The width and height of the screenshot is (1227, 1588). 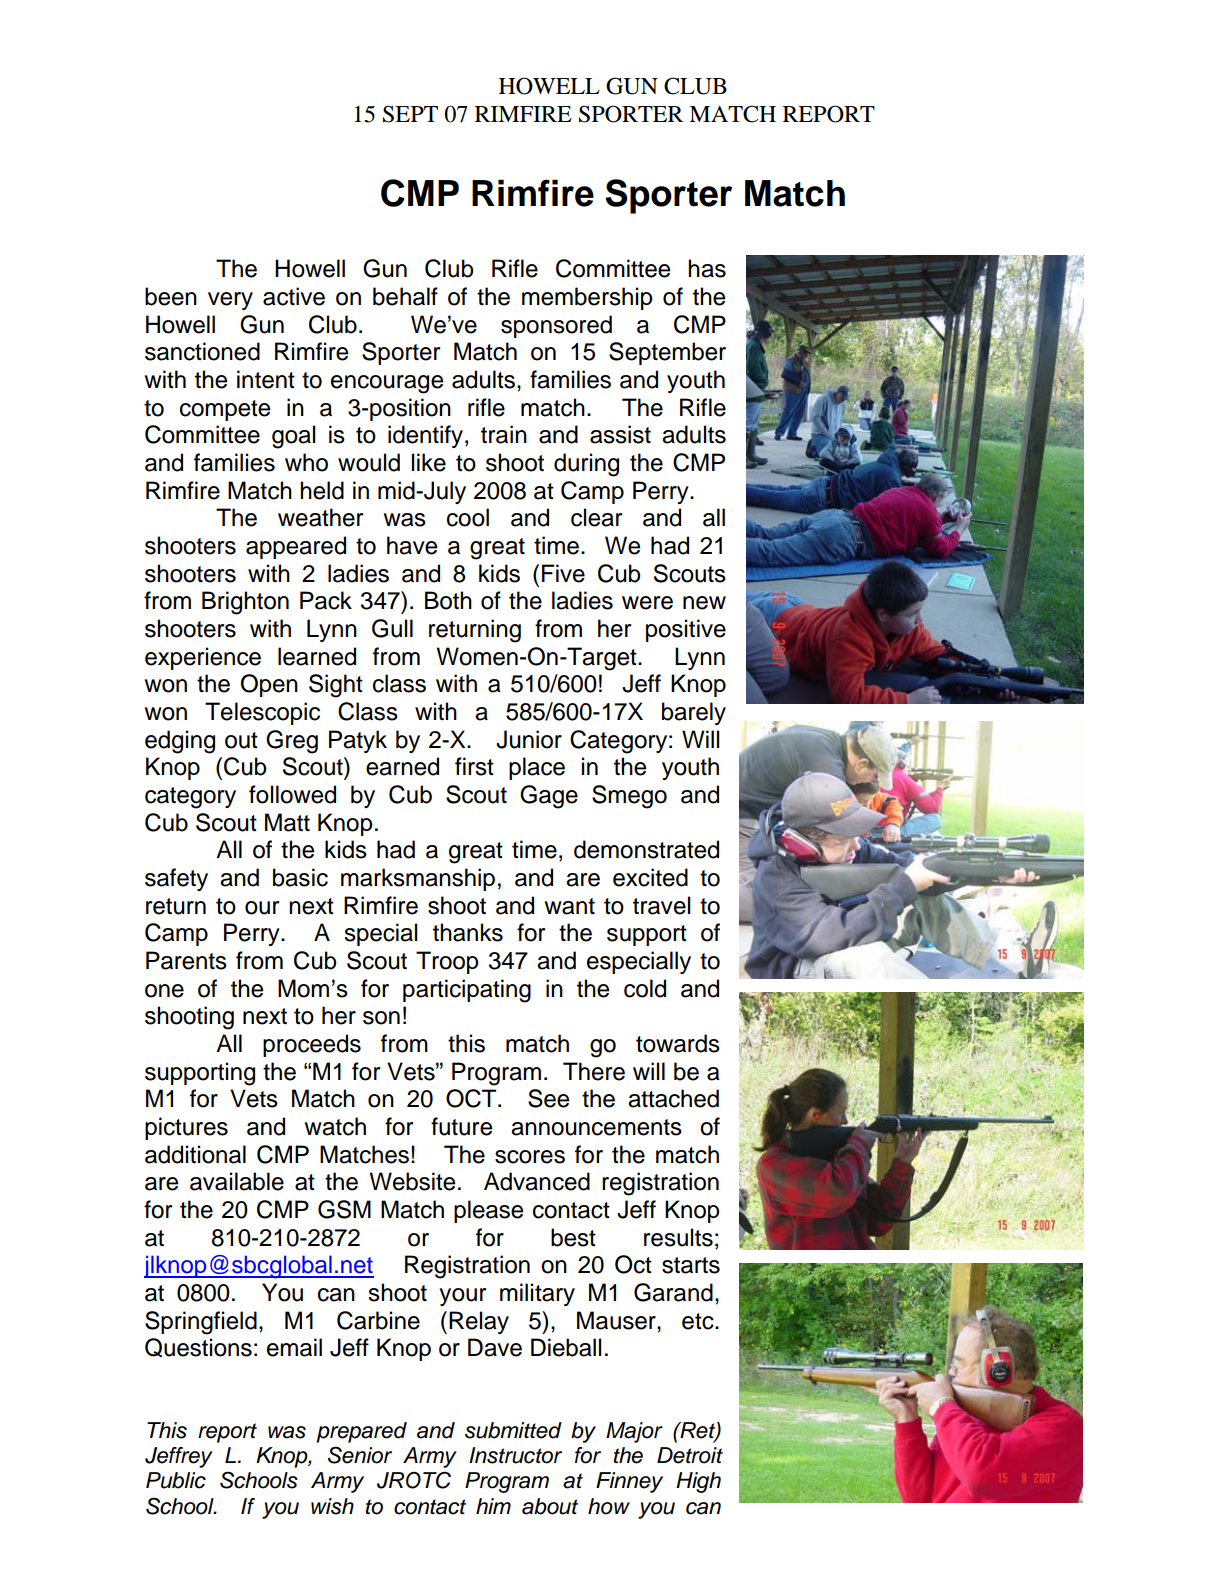 I want to click on behalf, so click(x=405, y=296).
